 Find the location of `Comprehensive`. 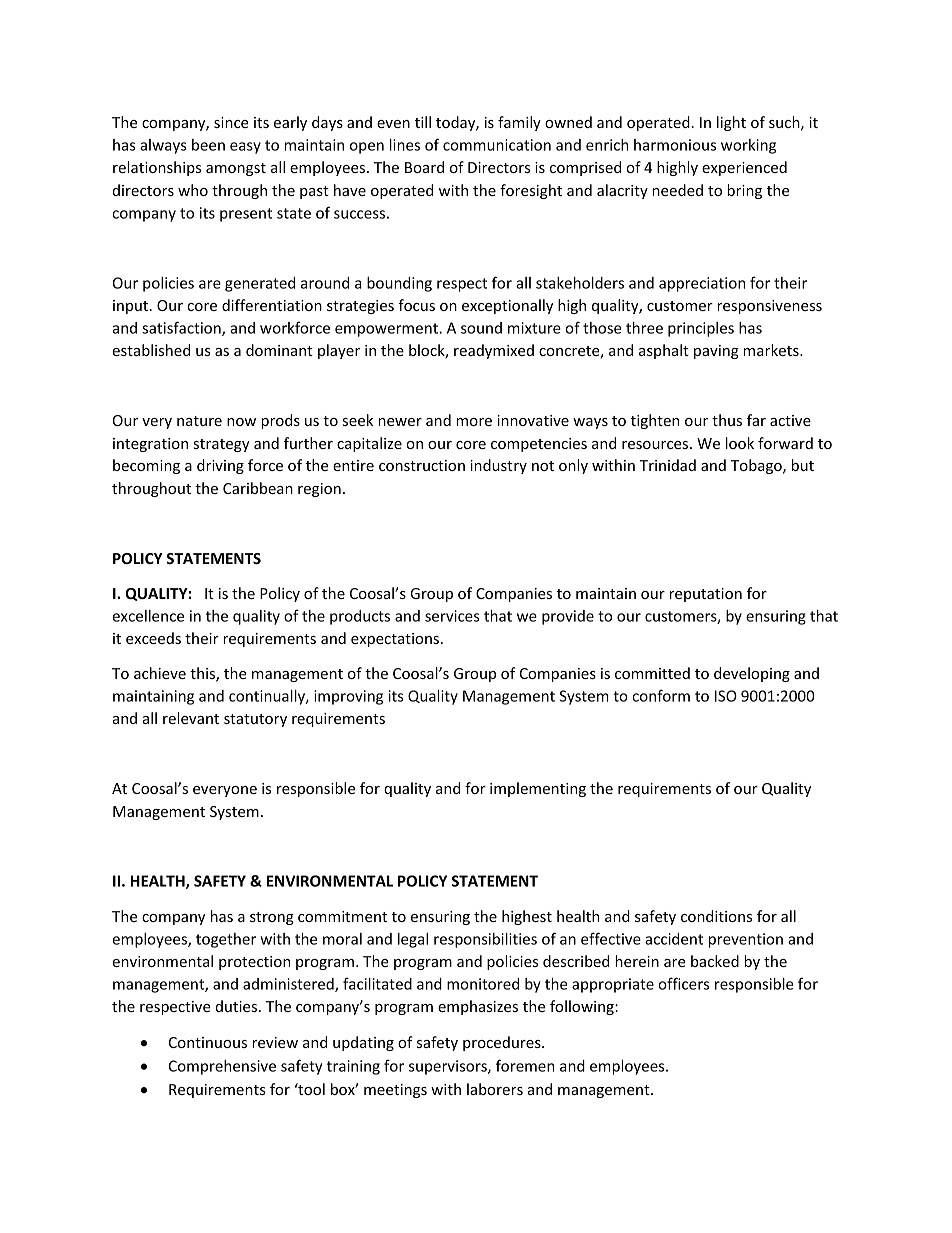

Comprehensive is located at coordinates (222, 1067).
